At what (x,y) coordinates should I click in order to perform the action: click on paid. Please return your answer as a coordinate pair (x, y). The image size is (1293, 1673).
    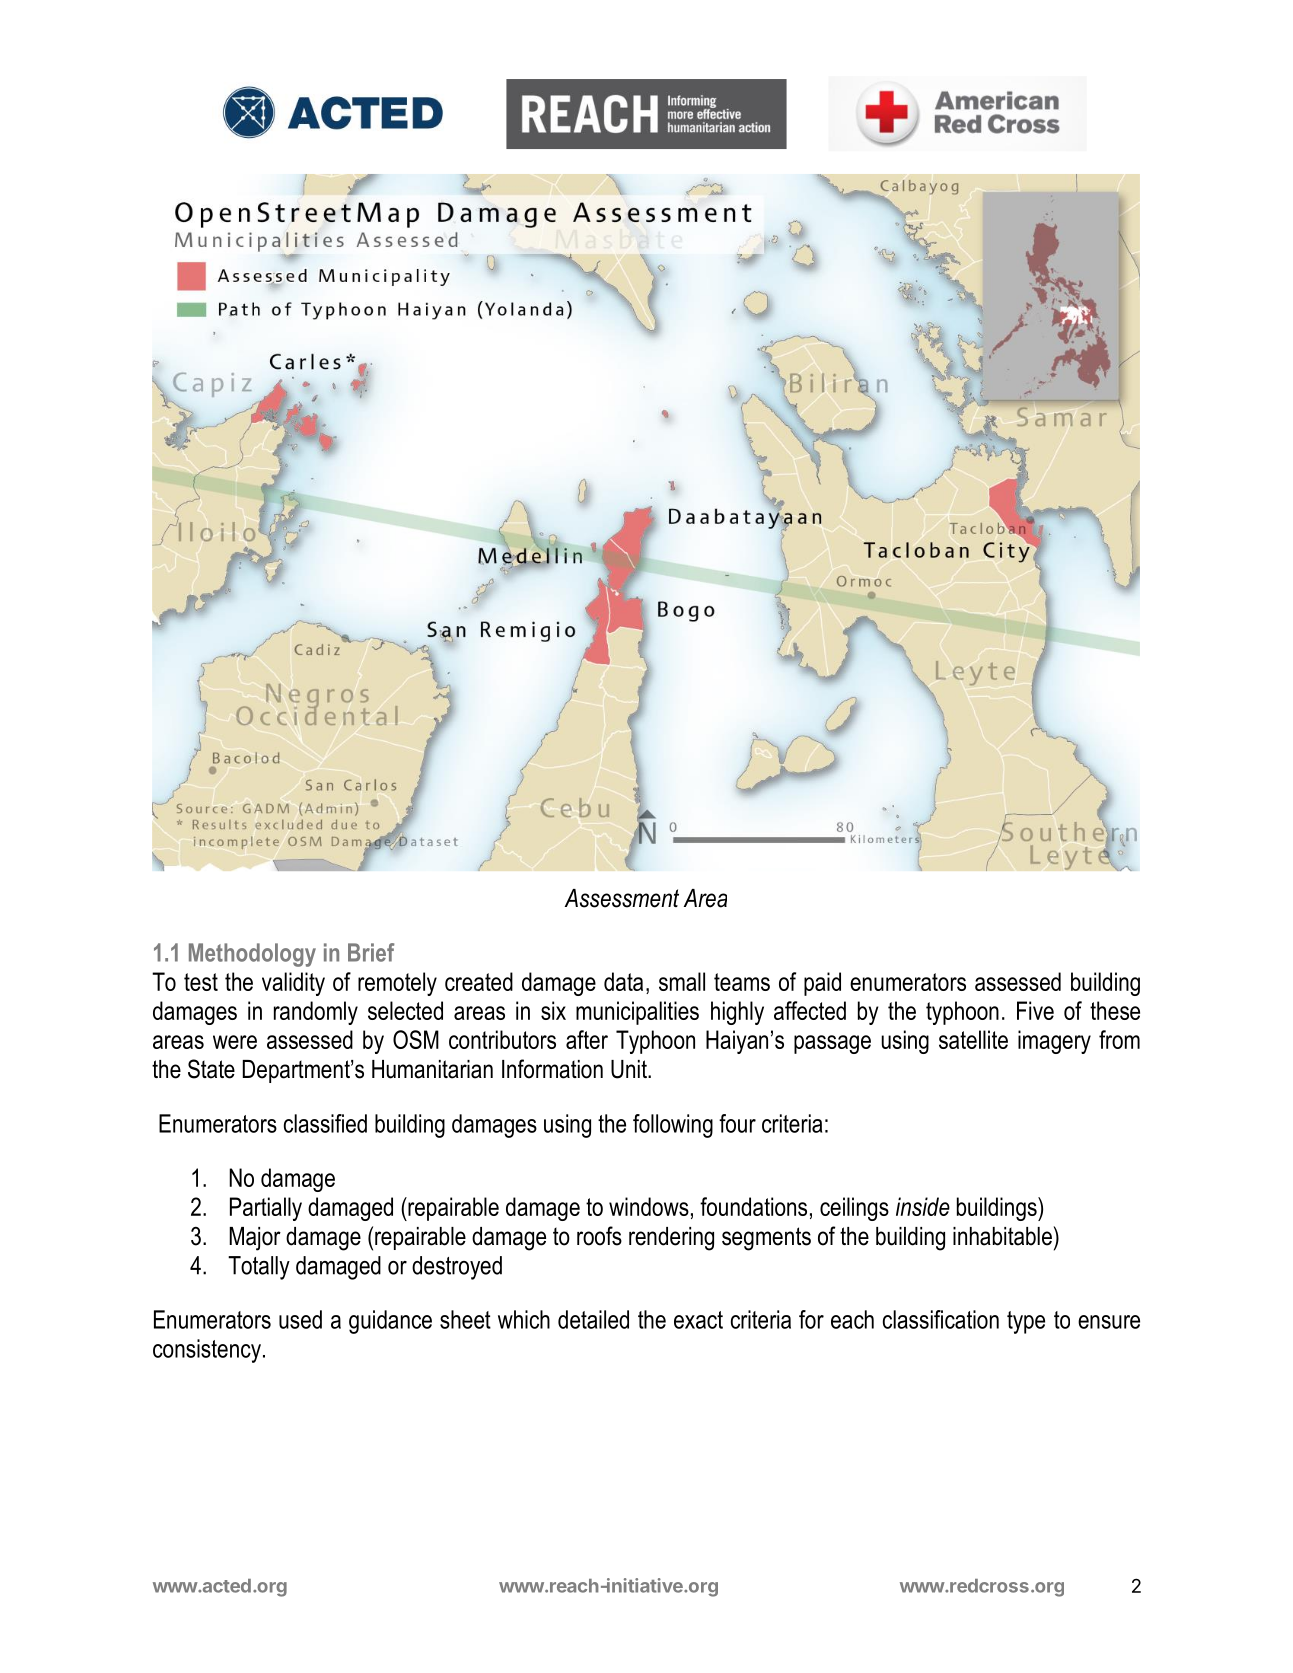
    Looking at the image, I should click on (822, 984).
